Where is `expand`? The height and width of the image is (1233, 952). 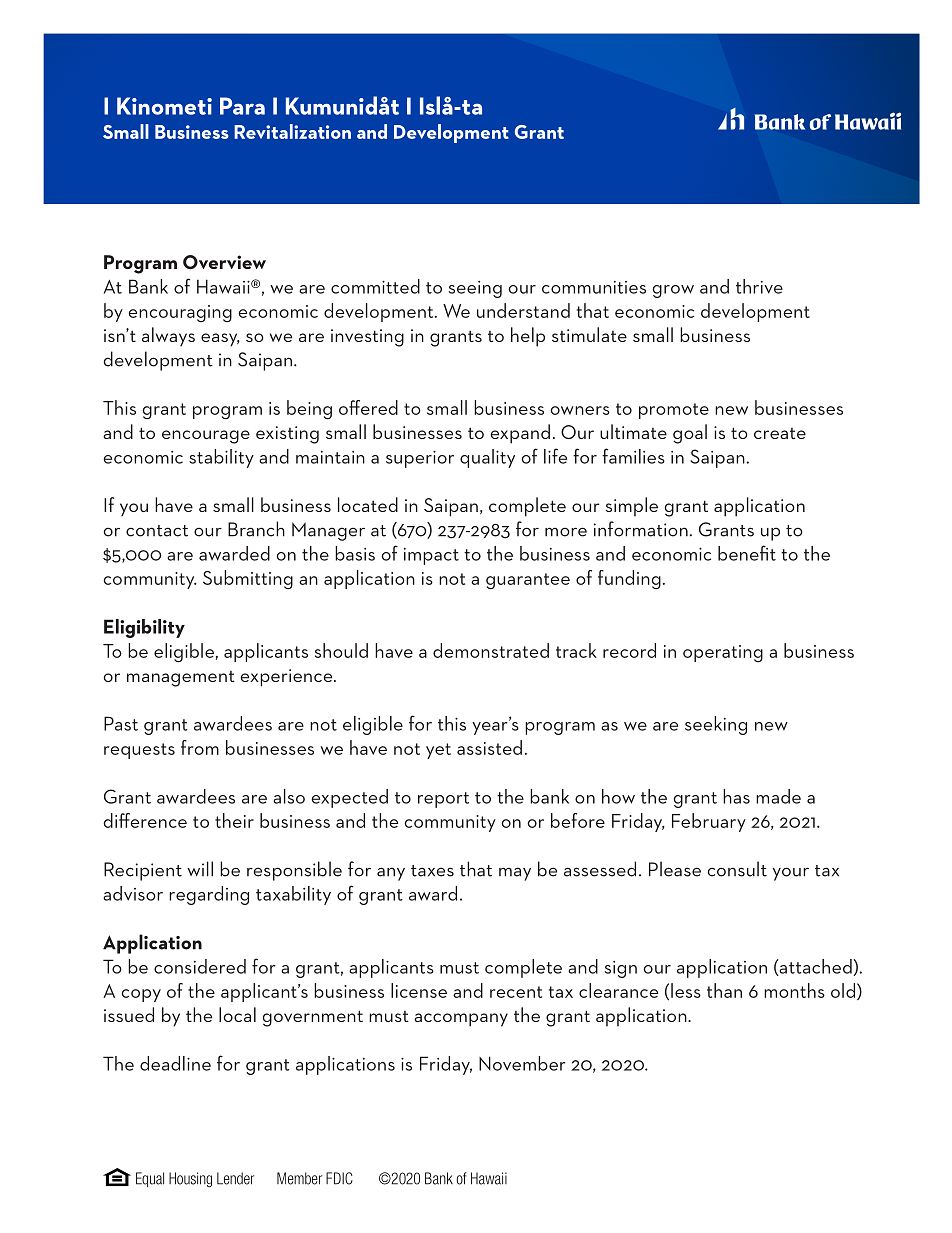 expand is located at coordinates (520, 434).
